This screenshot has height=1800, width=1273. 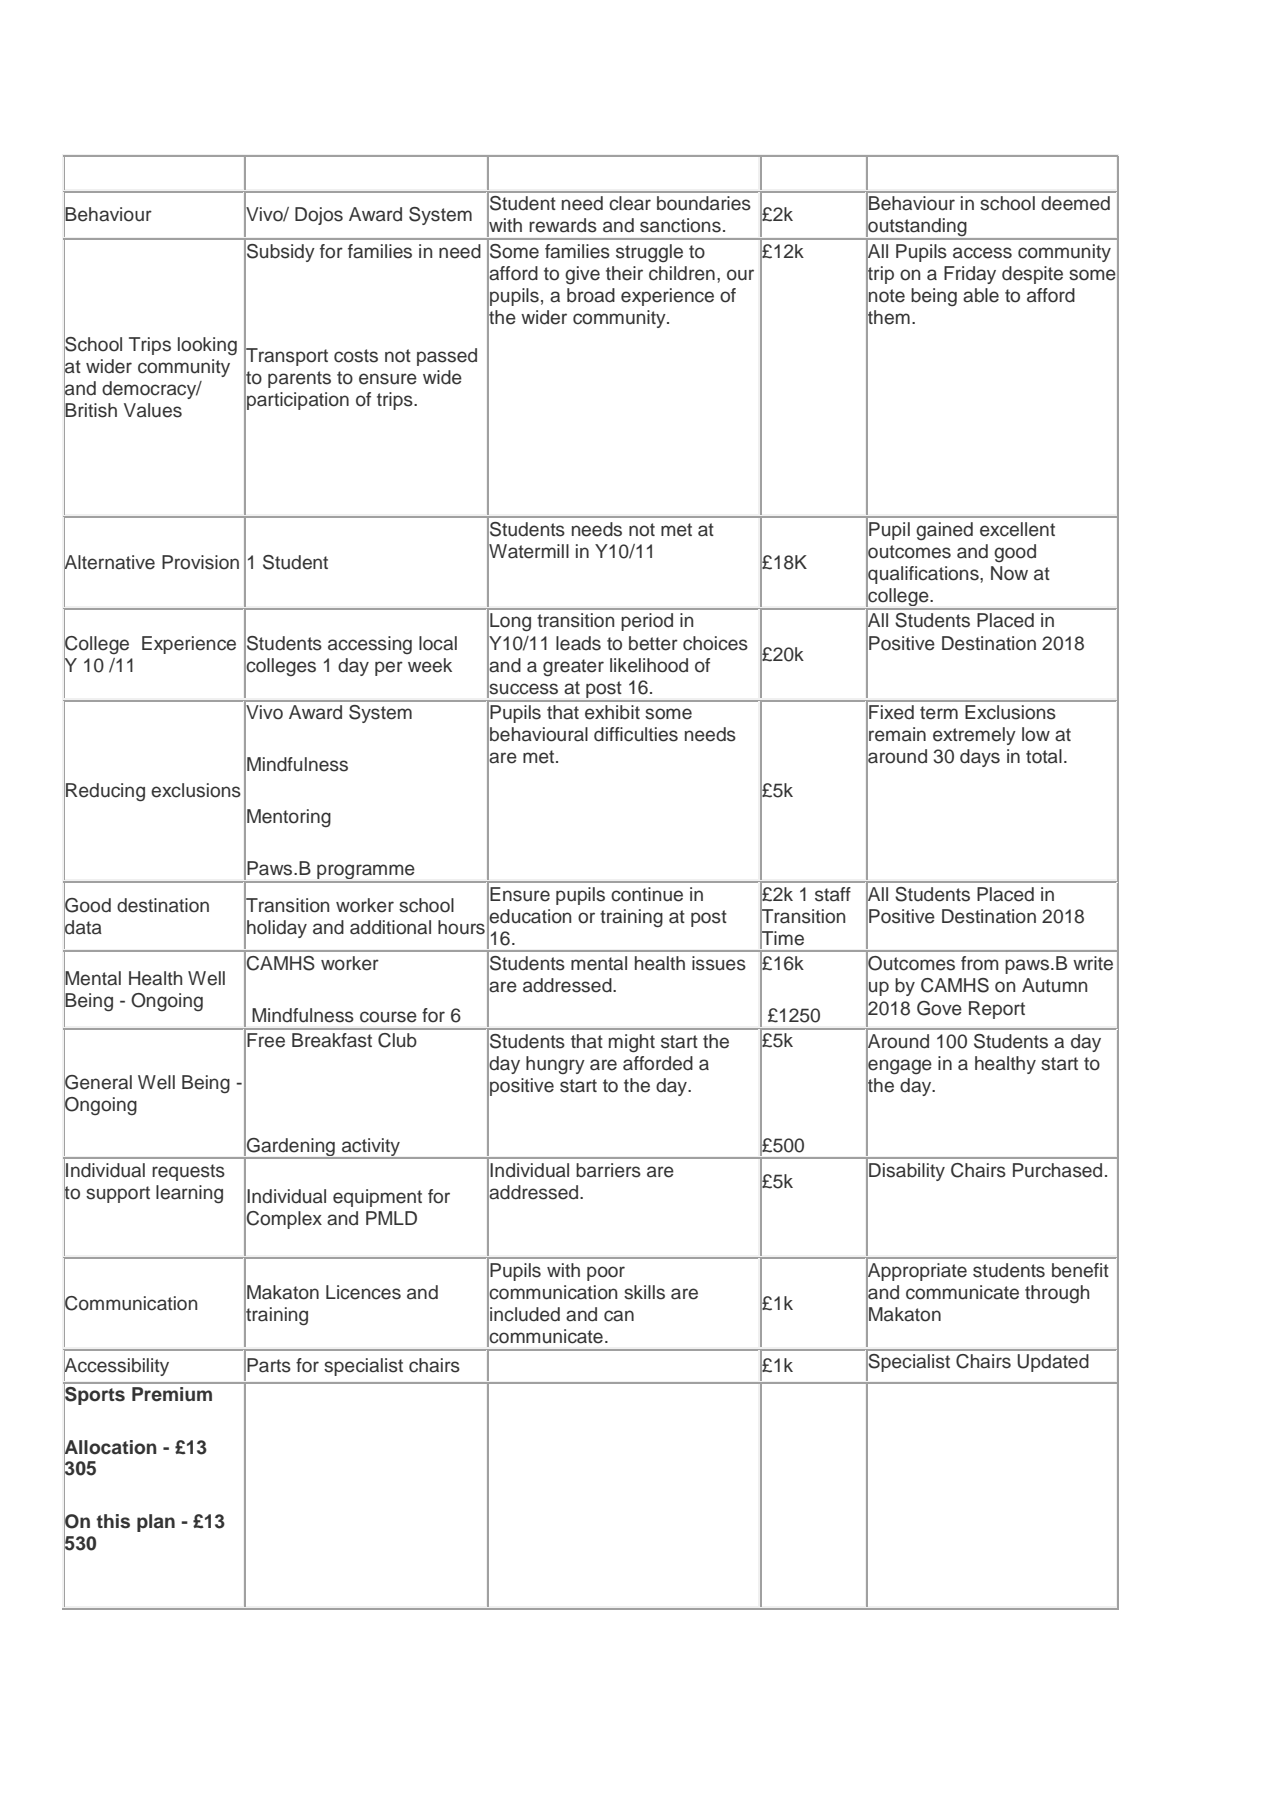 What do you see at coordinates (970, 275) in the screenshot?
I see `Friday` at bounding box center [970, 275].
